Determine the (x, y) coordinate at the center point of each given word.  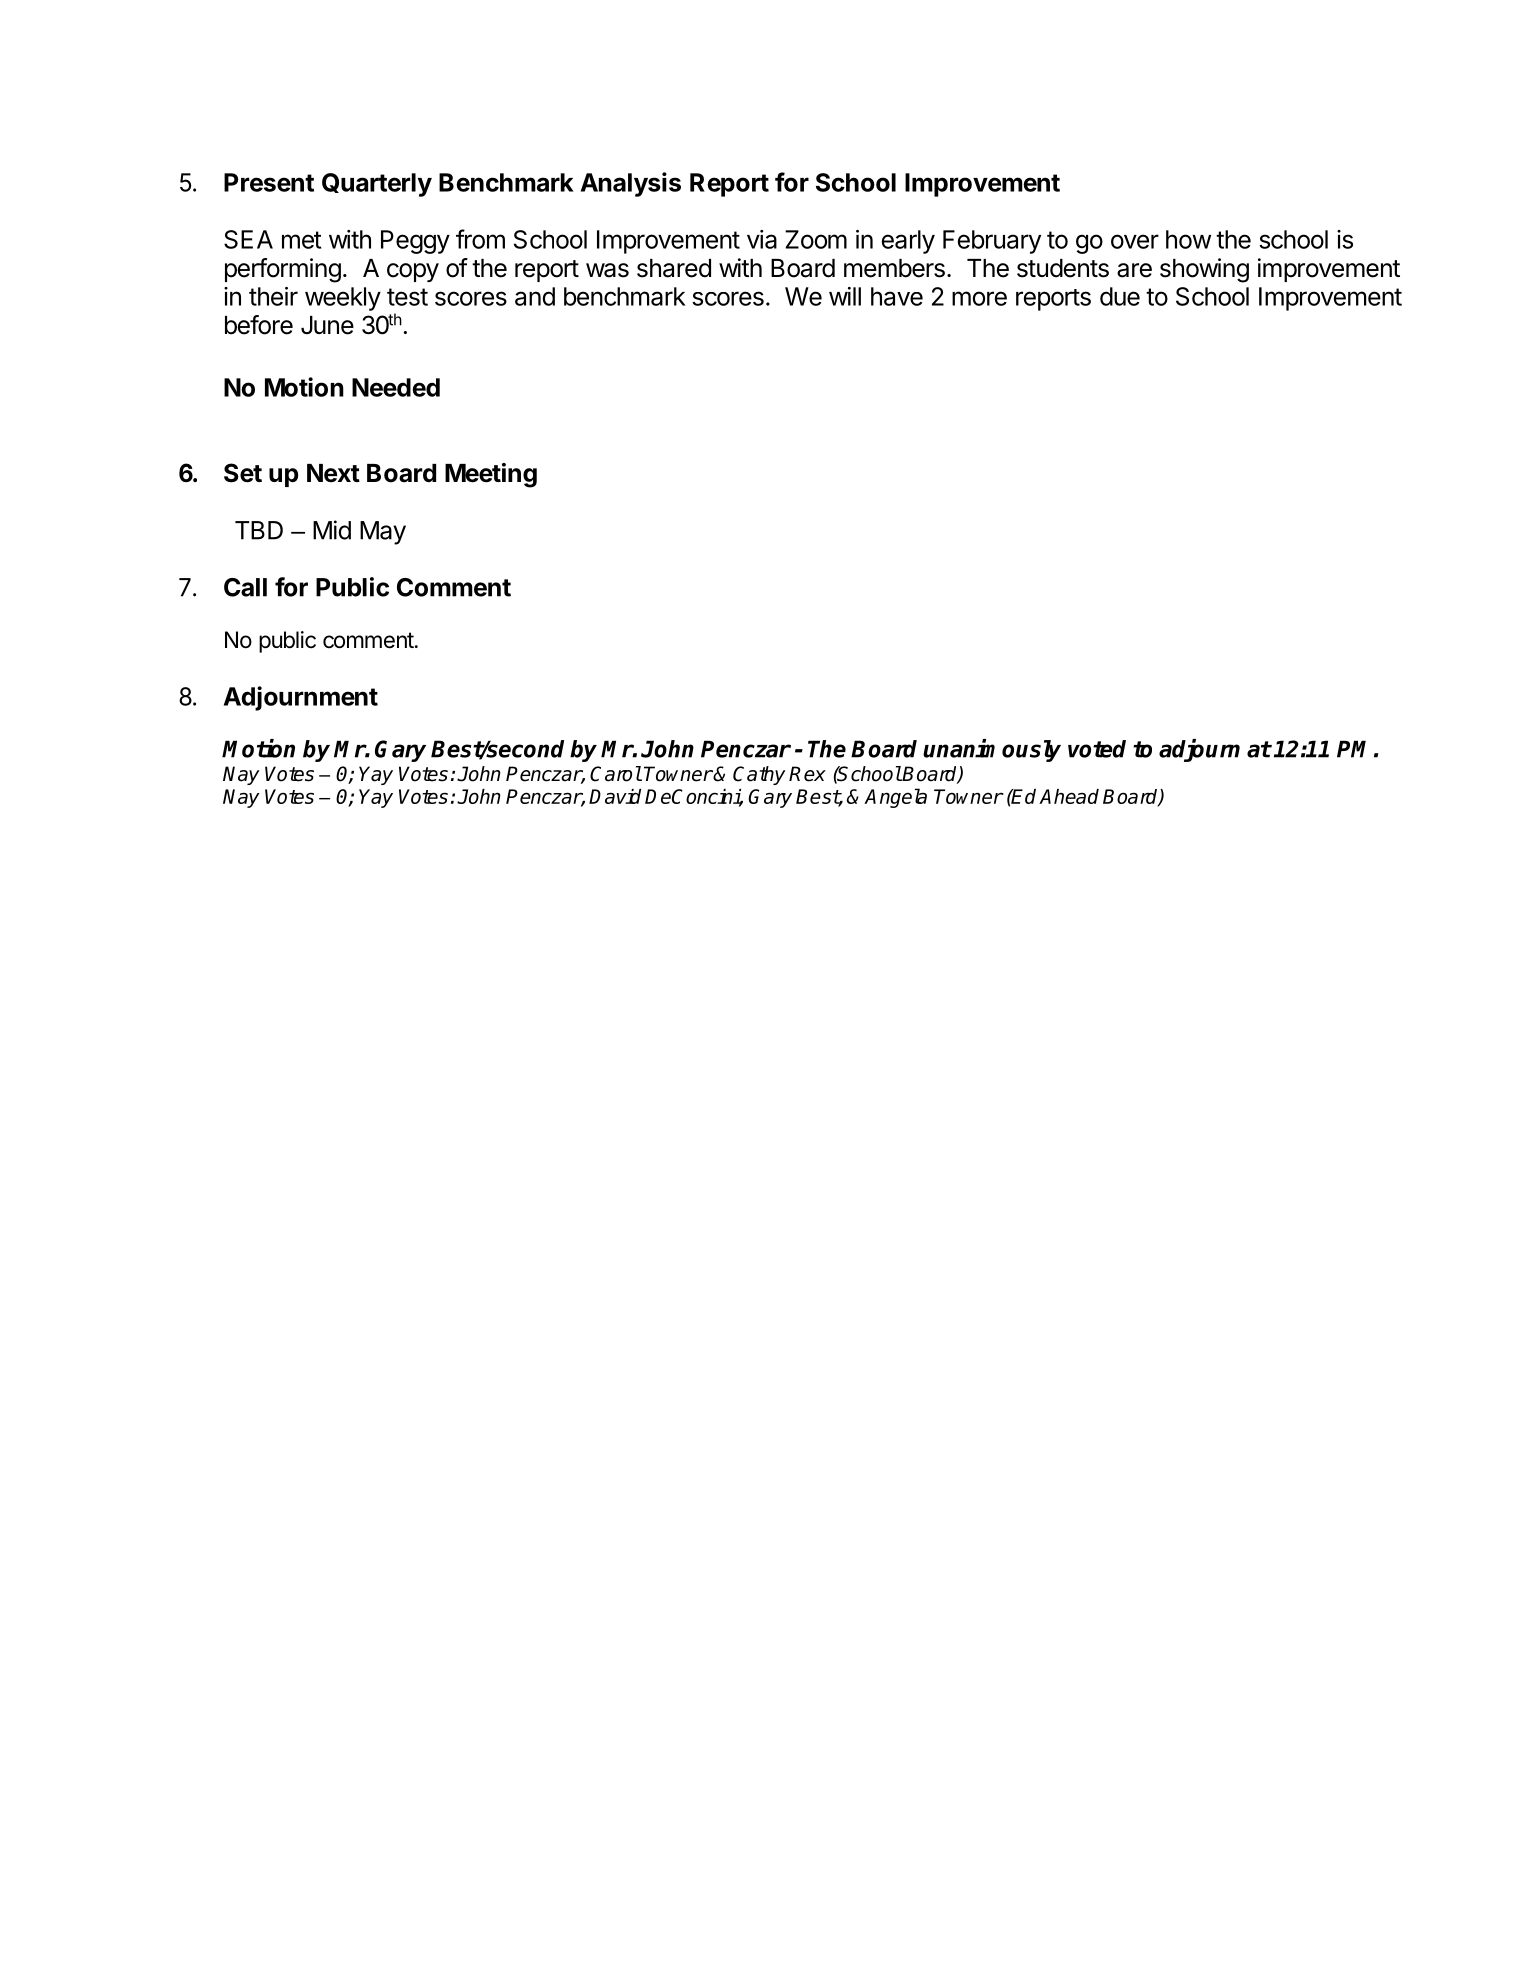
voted (1097, 749)
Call (245, 587)
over (1135, 241)
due (1120, 296)
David (615, 796)
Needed (396, 387)
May (383, 533)
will (845, 296)
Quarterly (377, 185)
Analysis (631, 184)
